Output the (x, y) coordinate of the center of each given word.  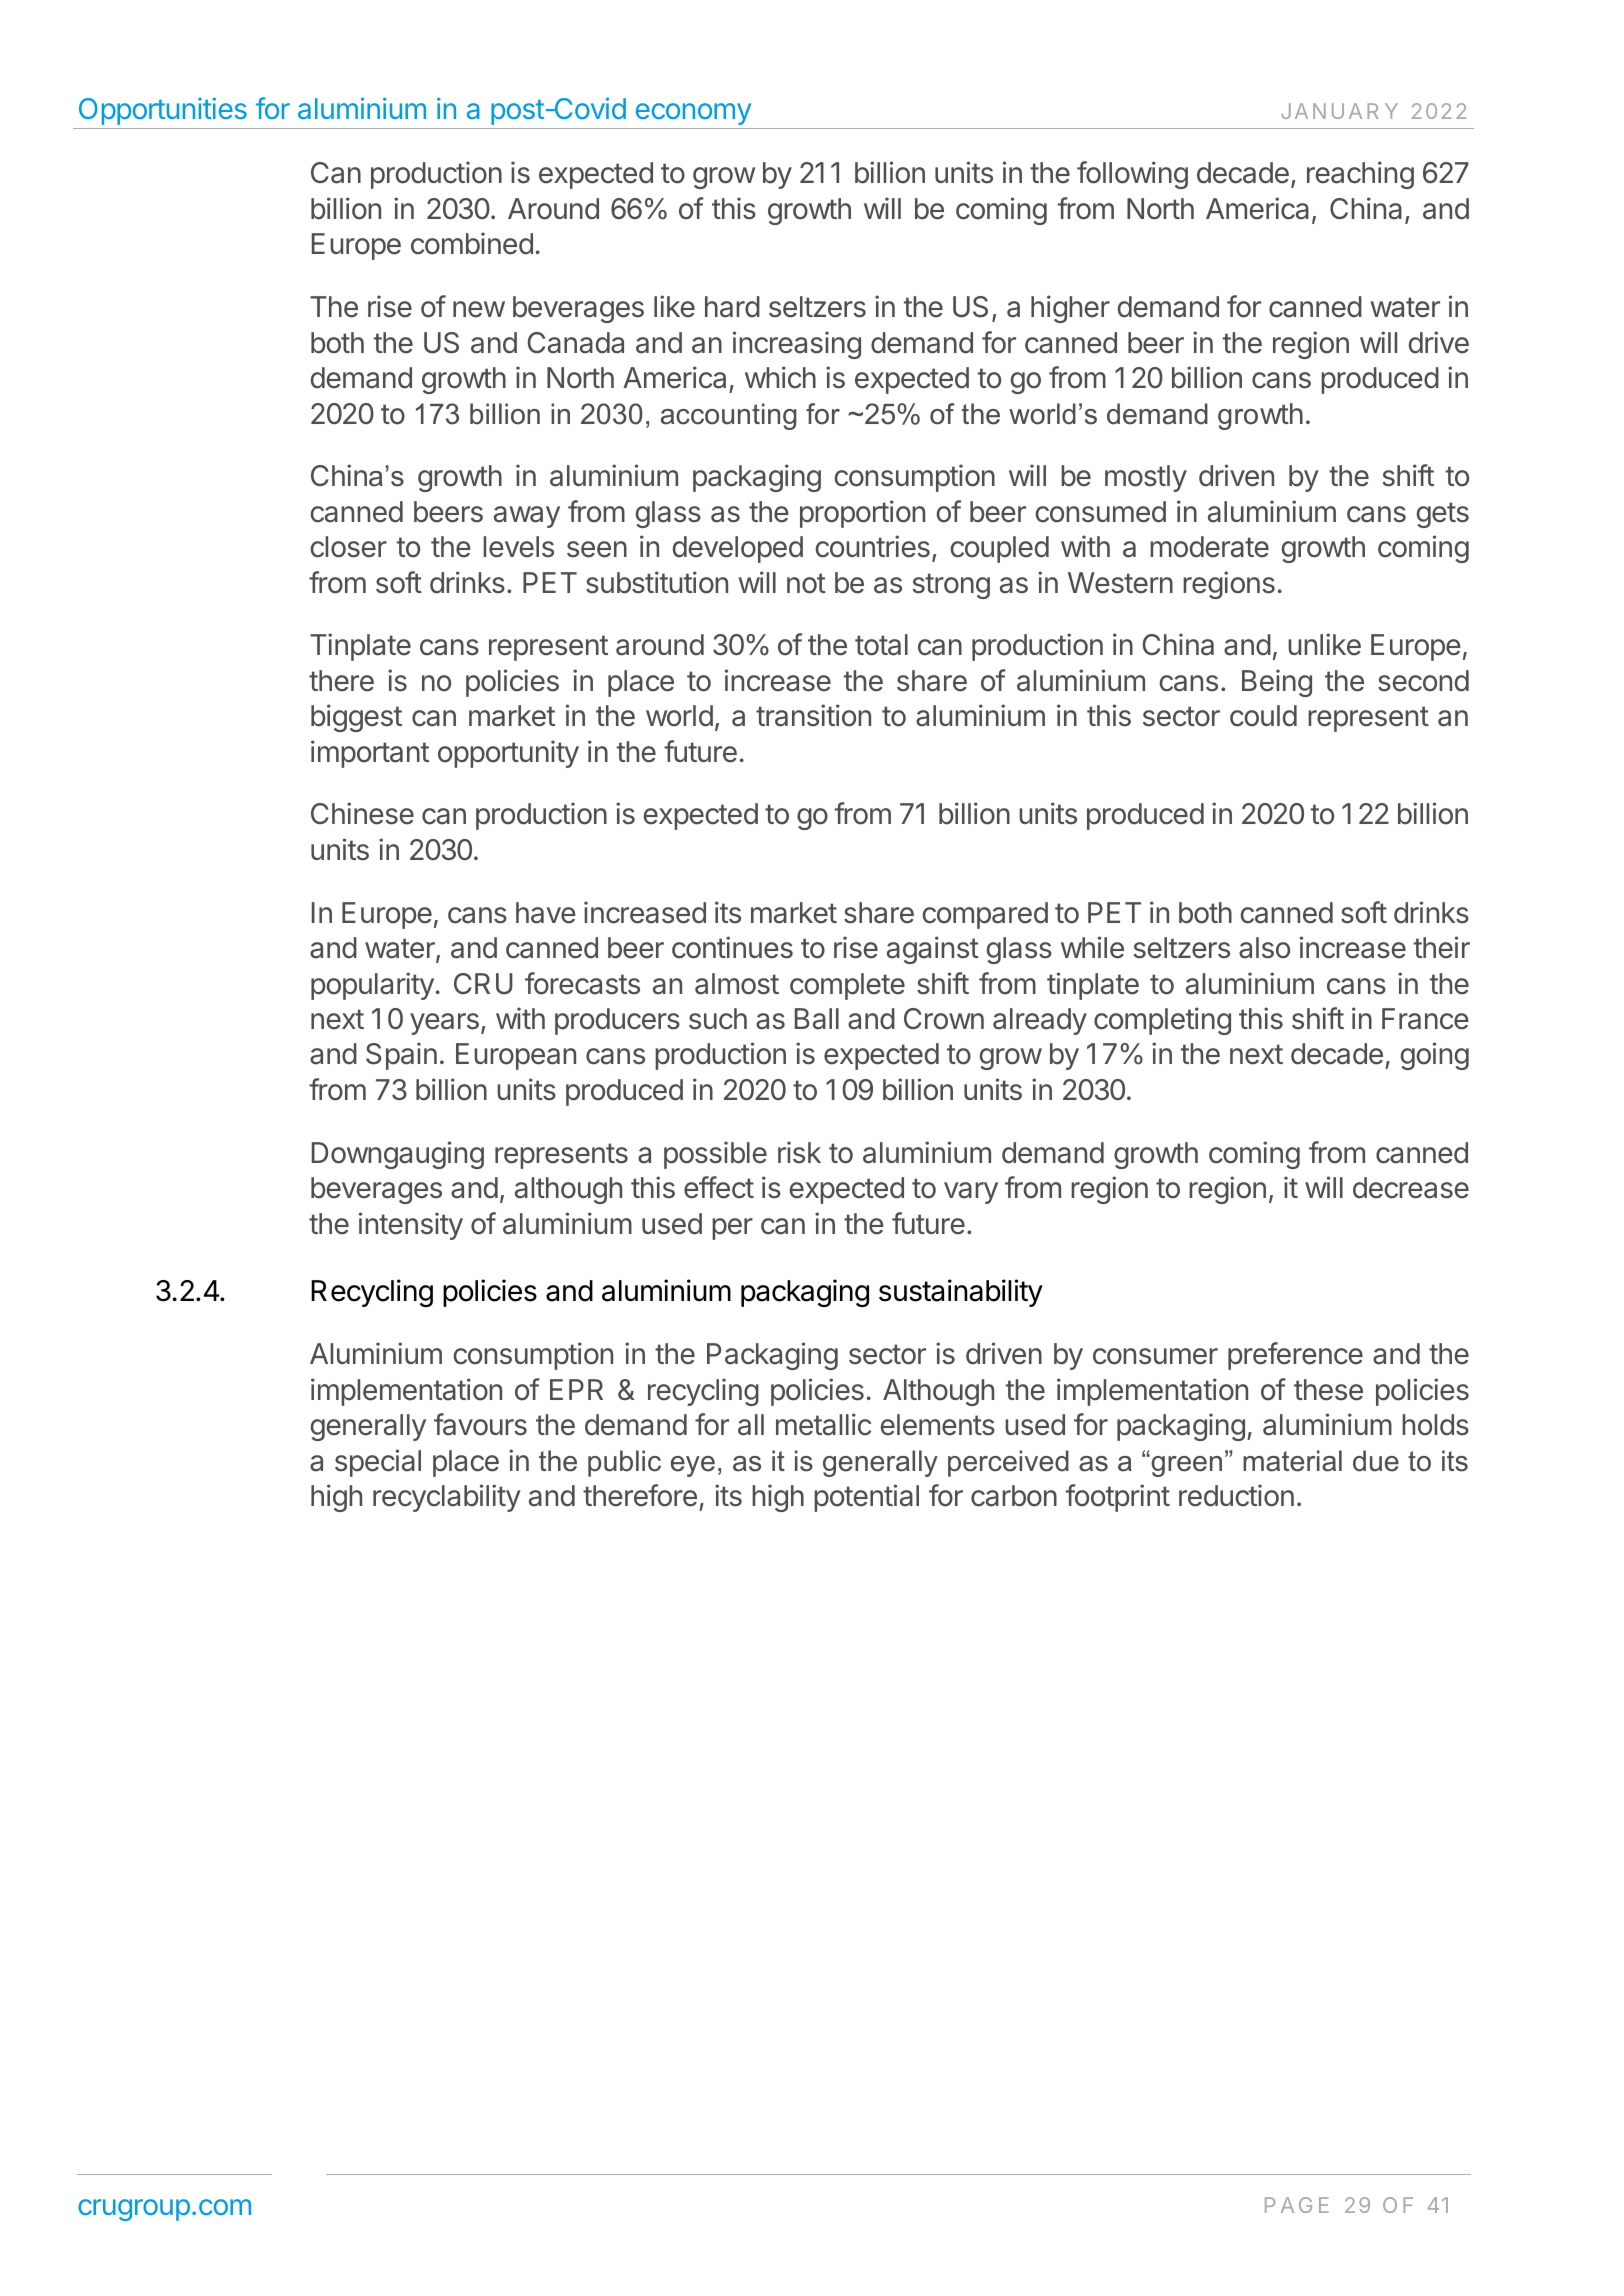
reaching (1360, 175)
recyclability (447, 1498)
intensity (411, 1226)
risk (799, 1152)
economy (693, 114)
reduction (1236, 1495)
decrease (1411, 1188)
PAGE (1297, 2205)
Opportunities (163, 111)
